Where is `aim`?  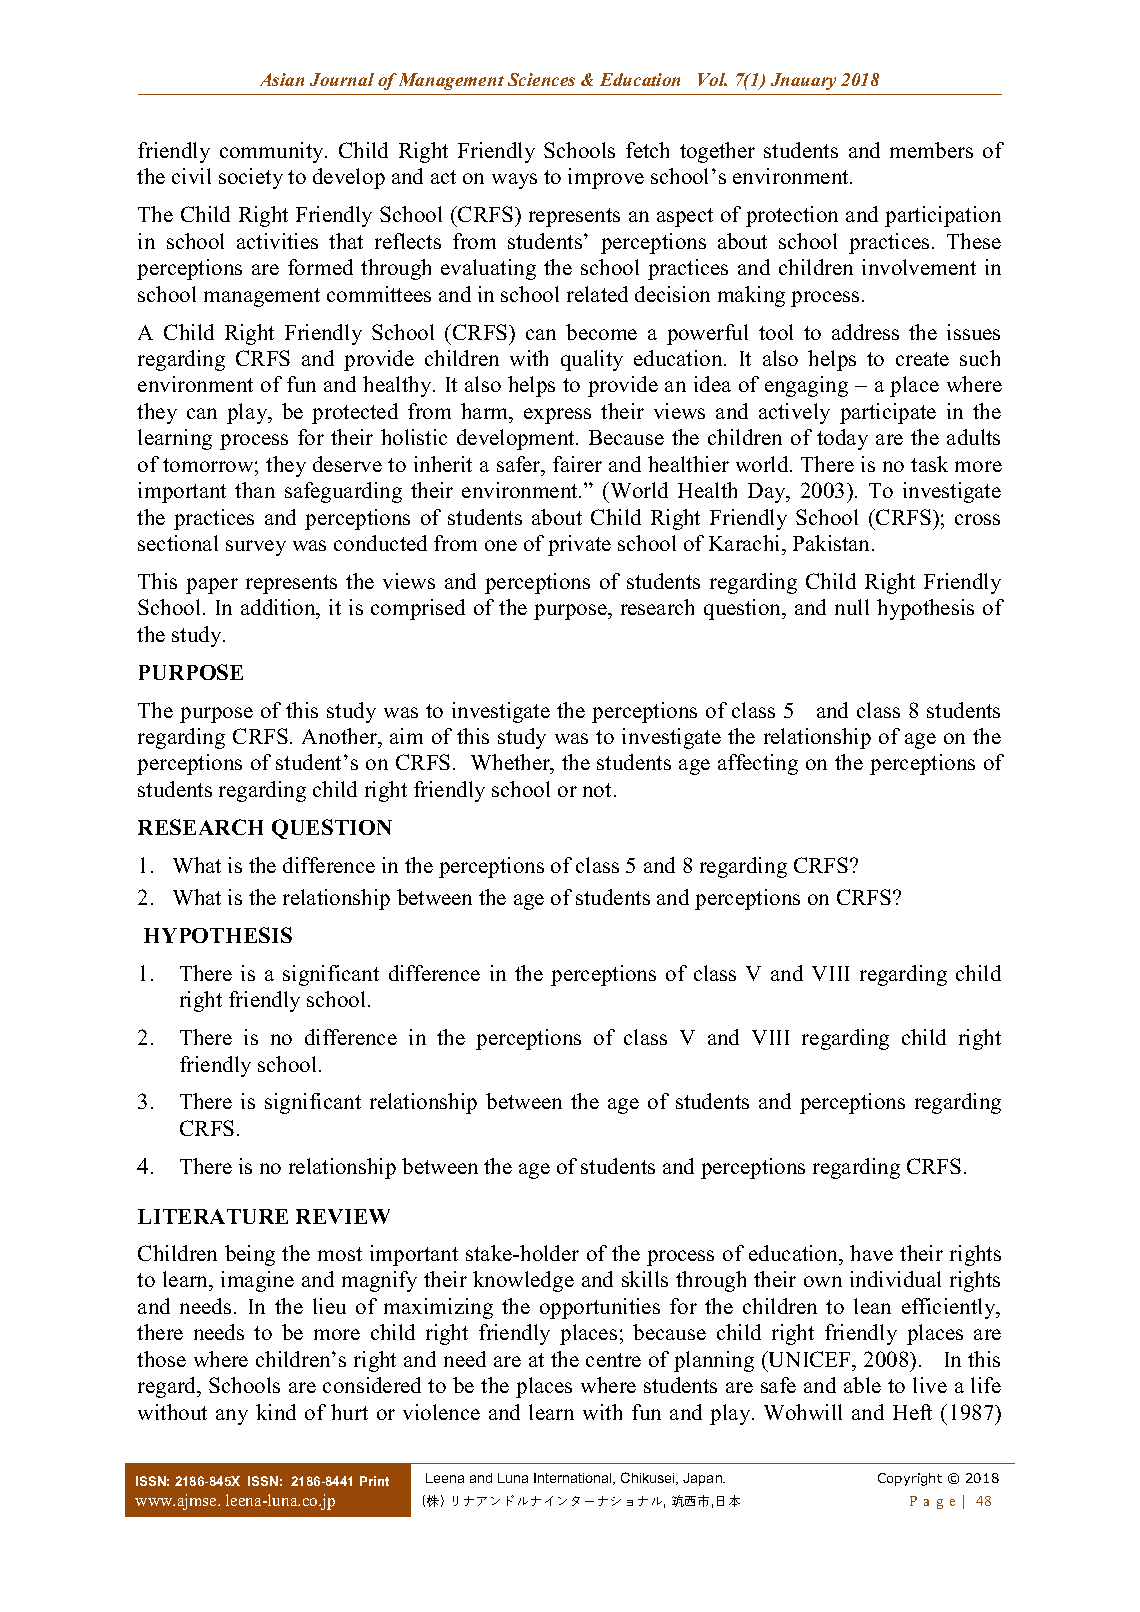
aim is located at coordinates (406, 736).
